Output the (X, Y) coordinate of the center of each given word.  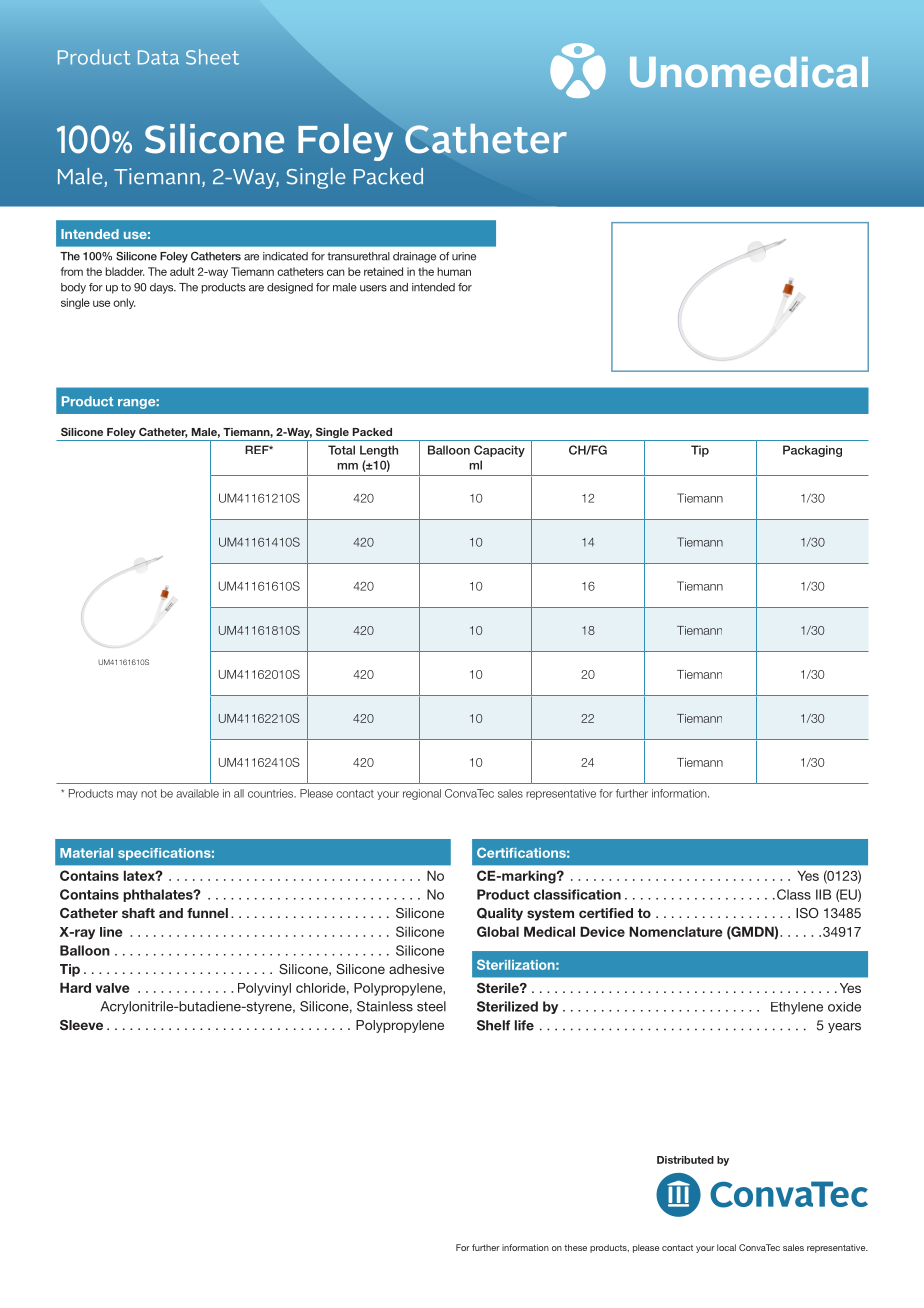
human (454, 271)
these (575, 1247)
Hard (75, 987)
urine (464, 256)
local (726, 1247)
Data (158, 57)
